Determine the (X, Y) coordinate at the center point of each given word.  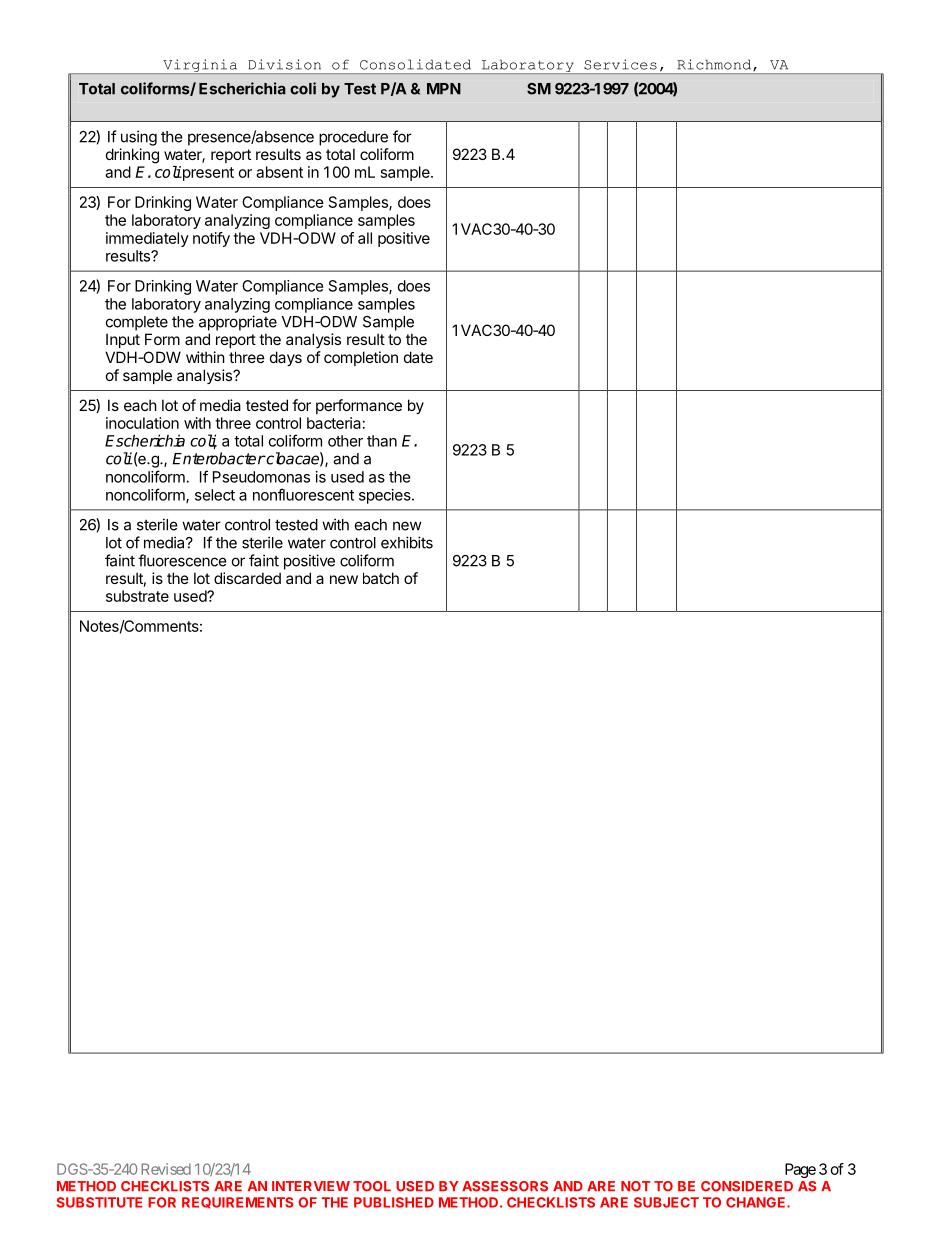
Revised (166, 1169)
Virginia (200, 66)
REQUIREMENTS (238, 1203)
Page (800, 1170)
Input (123, 340)
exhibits (407, 542)
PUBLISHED (394, 1202)
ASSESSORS (505, 1186)
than (382, 441)
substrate (137, 596)
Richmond (715, 65)
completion (361, 358)
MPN (444, 89)
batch (381, 578)
